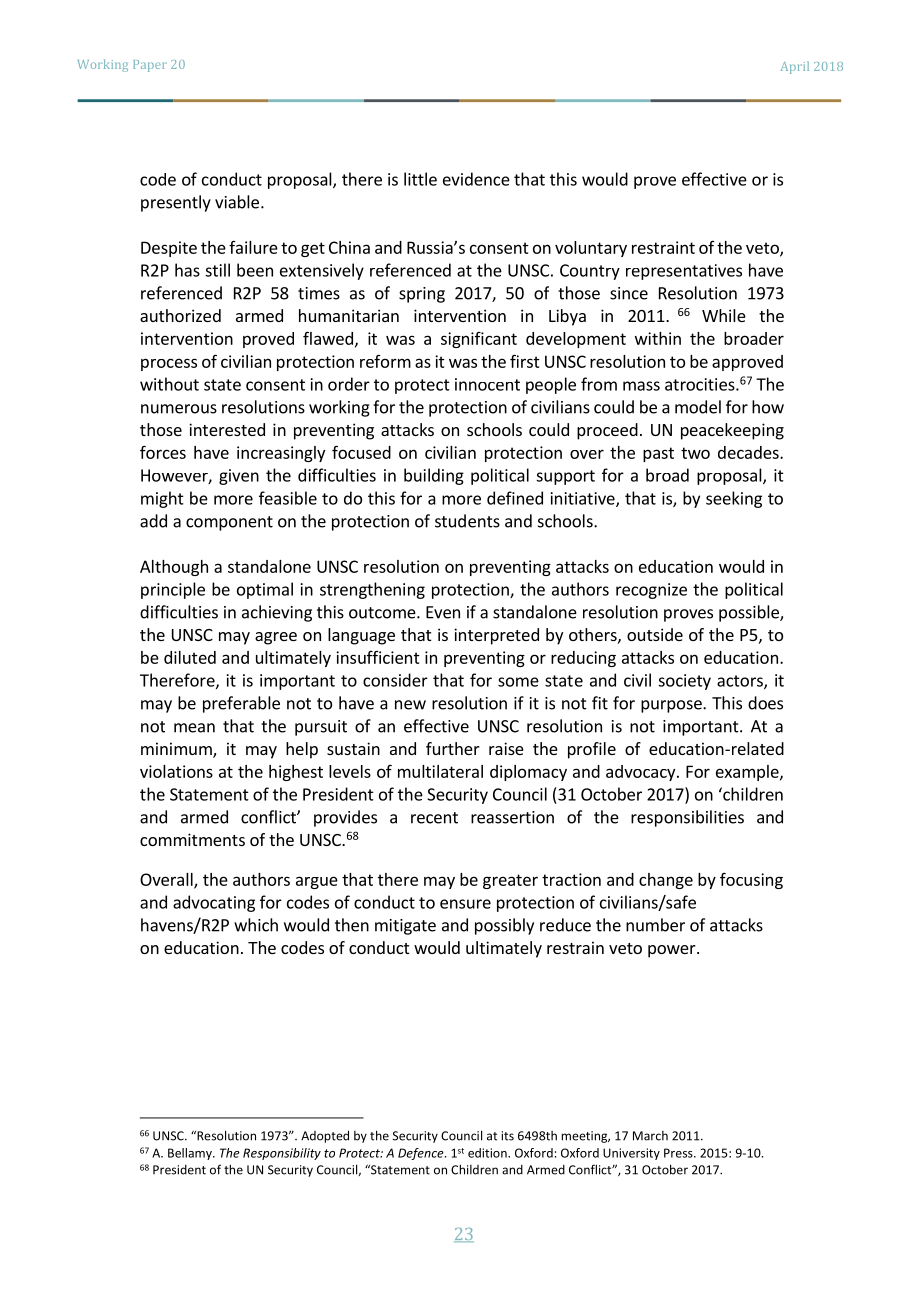 This image has width=924, height=1307. Describe the element at coordinates (479, 340) in the image. I see `significant` at that location.
